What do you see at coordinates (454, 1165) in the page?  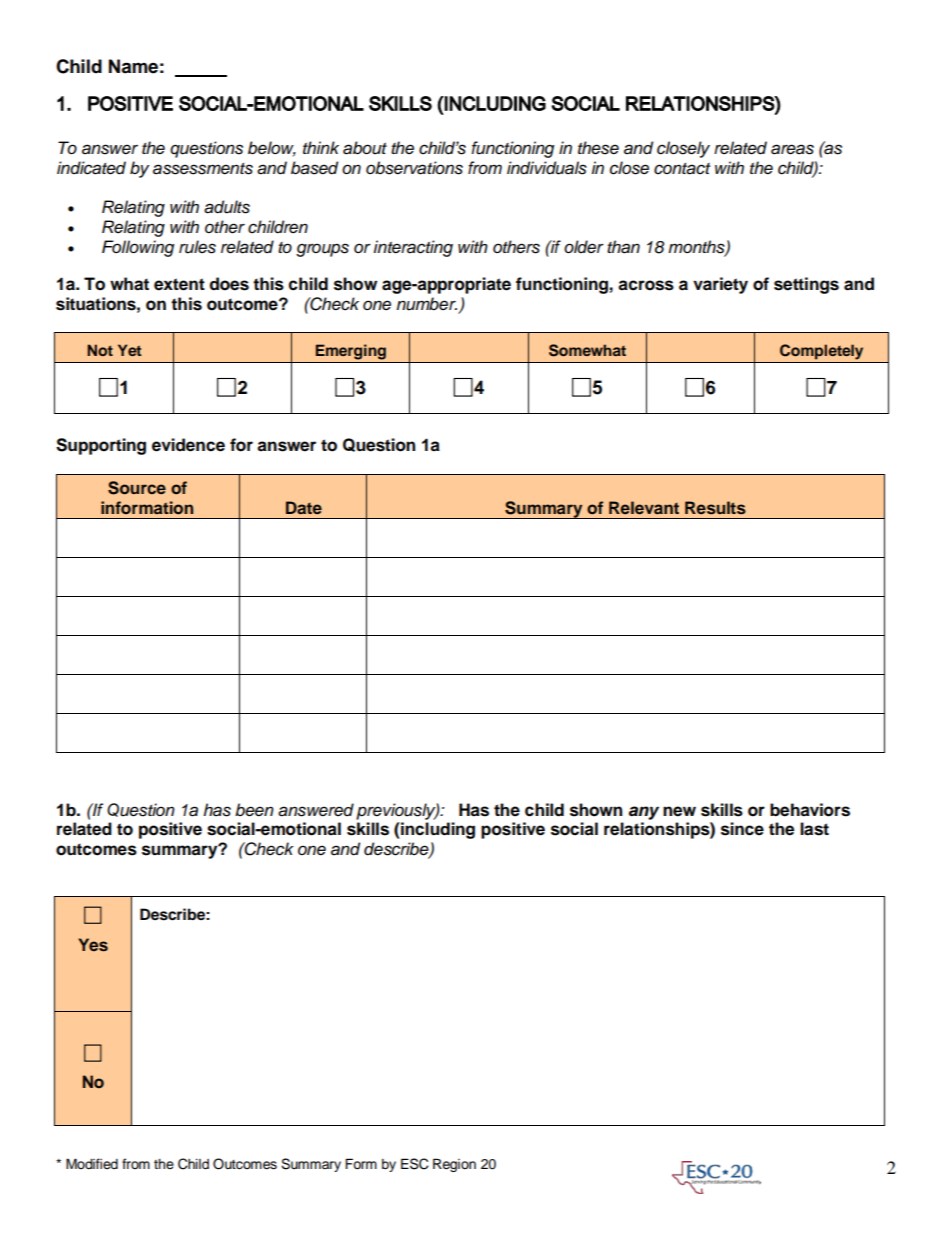 I see `Region` at bounding box center [454, 1165].
